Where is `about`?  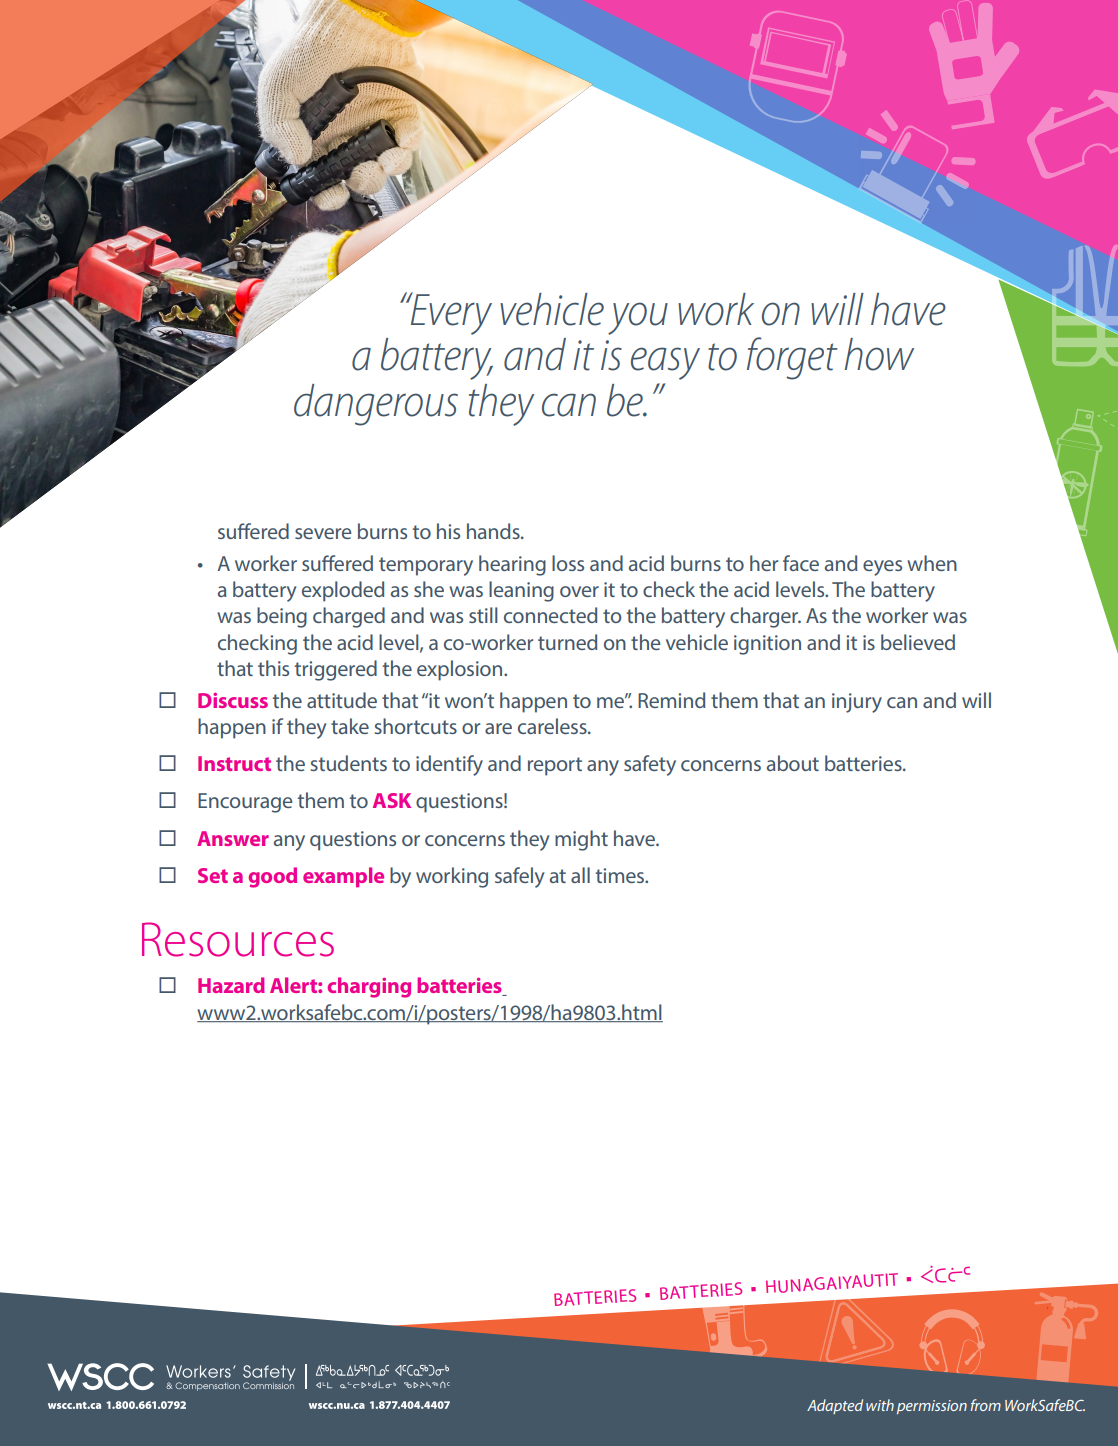 about is located at coordinates (793, 763).
